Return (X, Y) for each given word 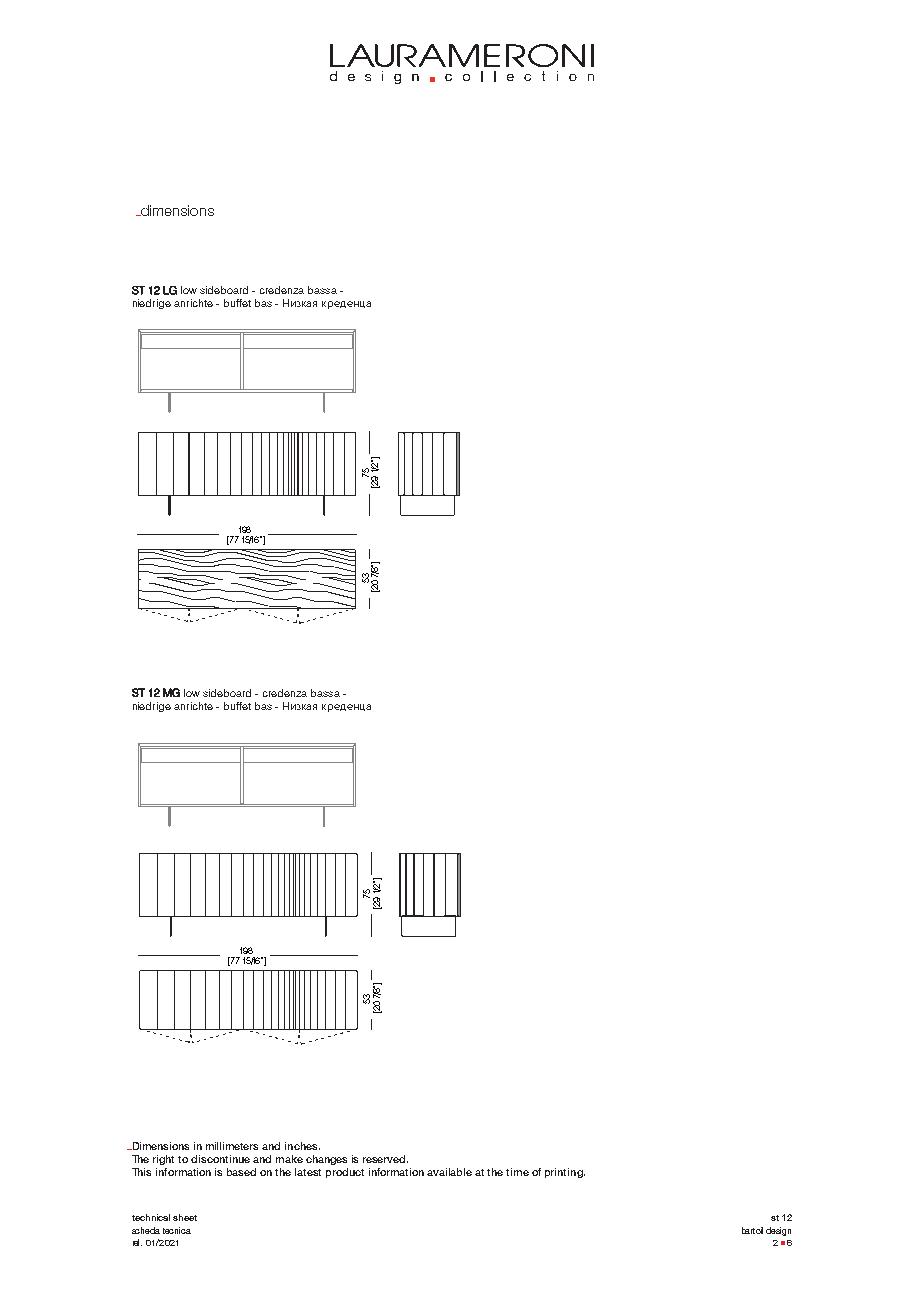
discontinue (220, 1159)
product (345, 1173)
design (778, 1231)
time (517, 1172)
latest (308, 1172)
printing (565, 1173)
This (141, 1172)
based (241, 1172)
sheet (185, 1217)
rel (137, 1242)
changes (326, 1160)
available (449, 1172)
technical (151, 1217)
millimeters (232, 1146)
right (163, 1160)
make (289, 1159)
